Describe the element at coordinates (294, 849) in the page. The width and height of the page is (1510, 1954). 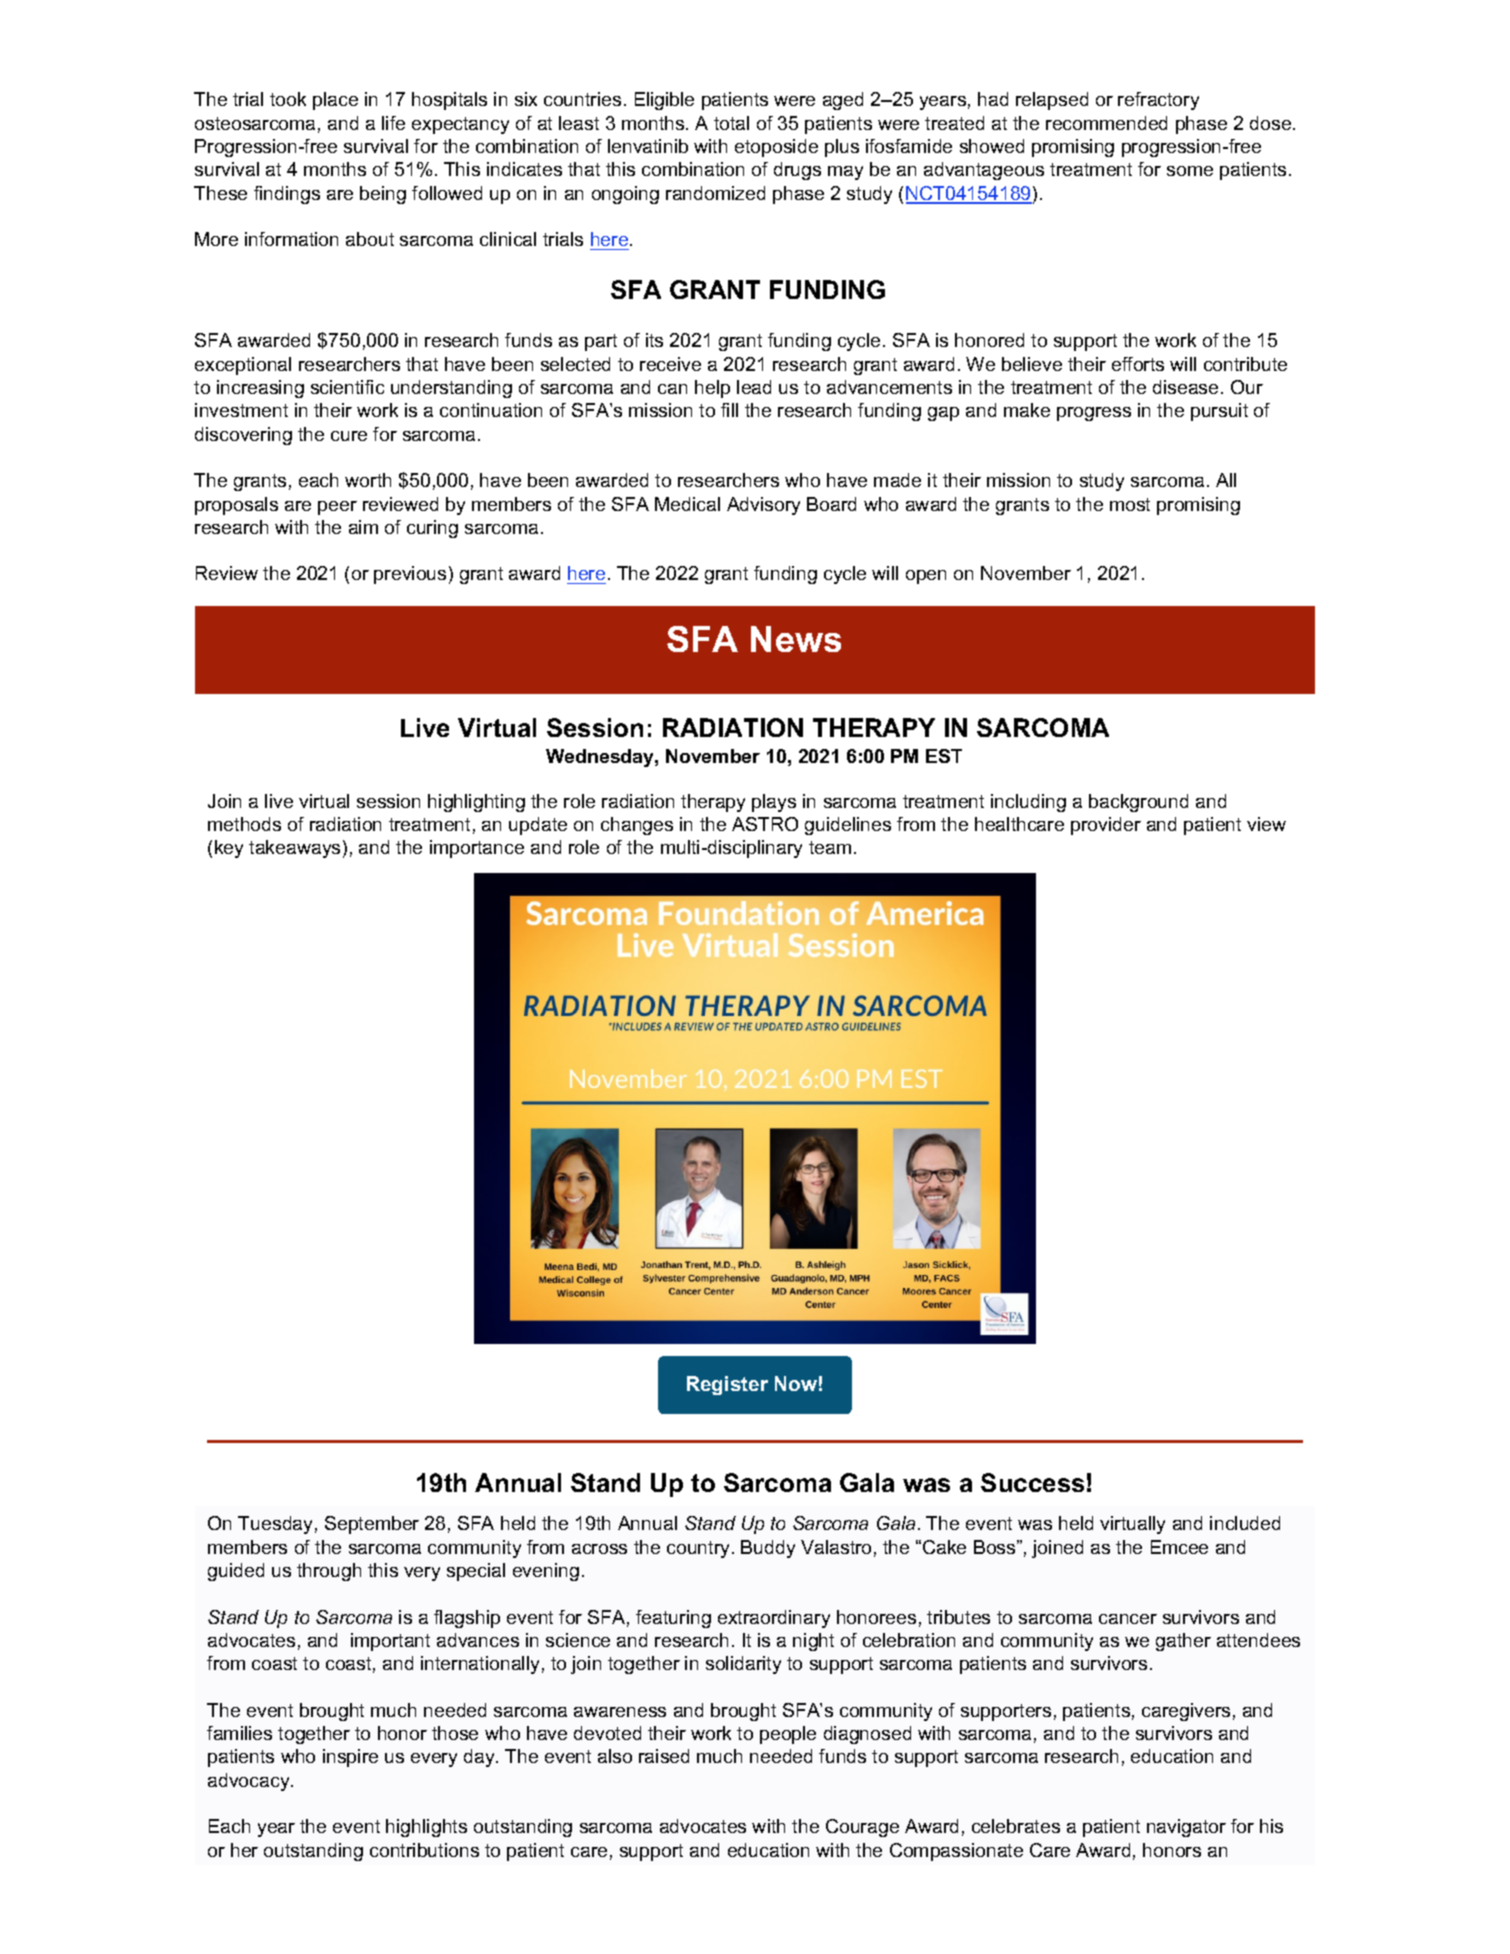
I see `takeaways` at that location.
